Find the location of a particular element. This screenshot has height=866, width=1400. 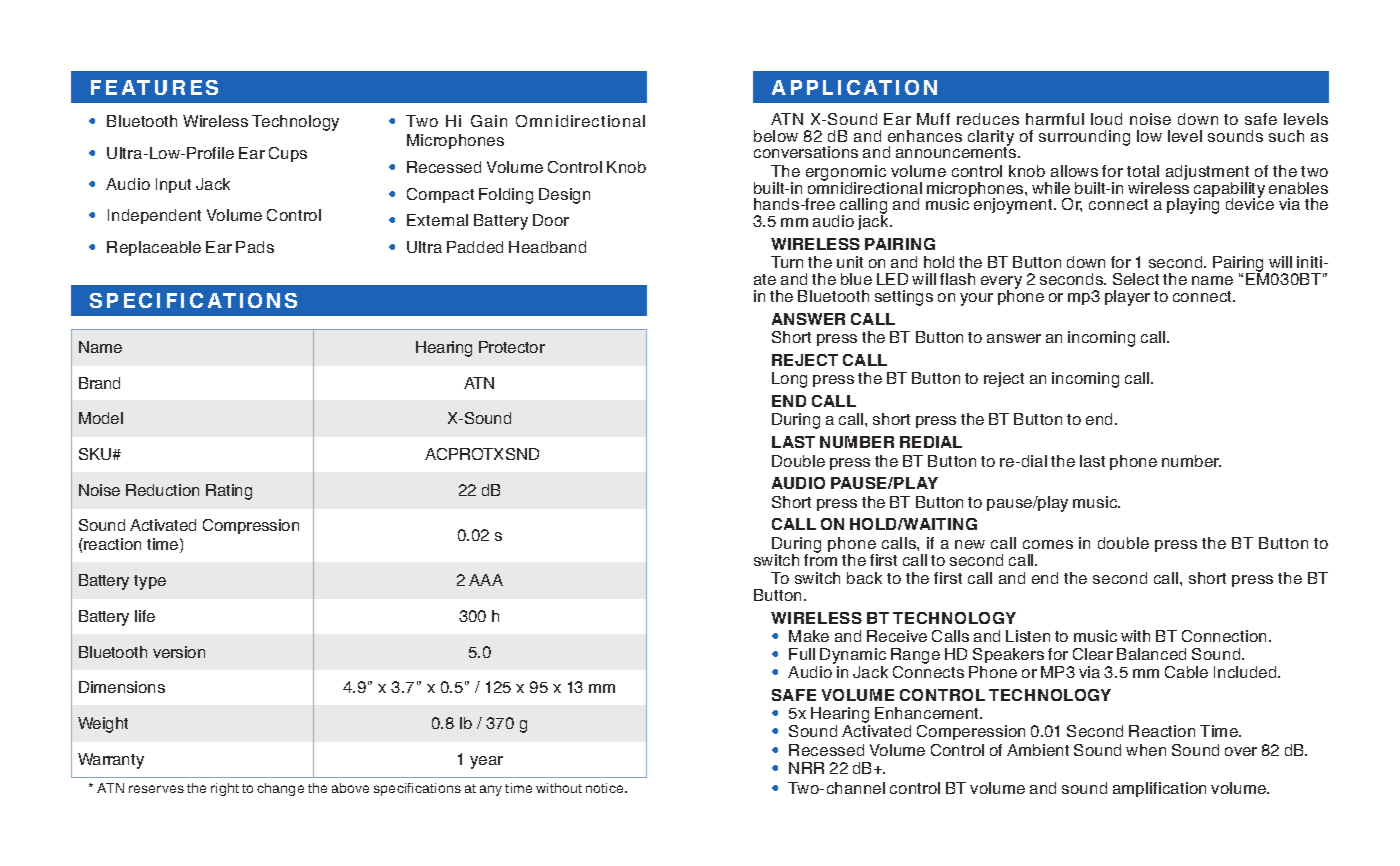

Balanced is located at coordinates (1151, 654).
